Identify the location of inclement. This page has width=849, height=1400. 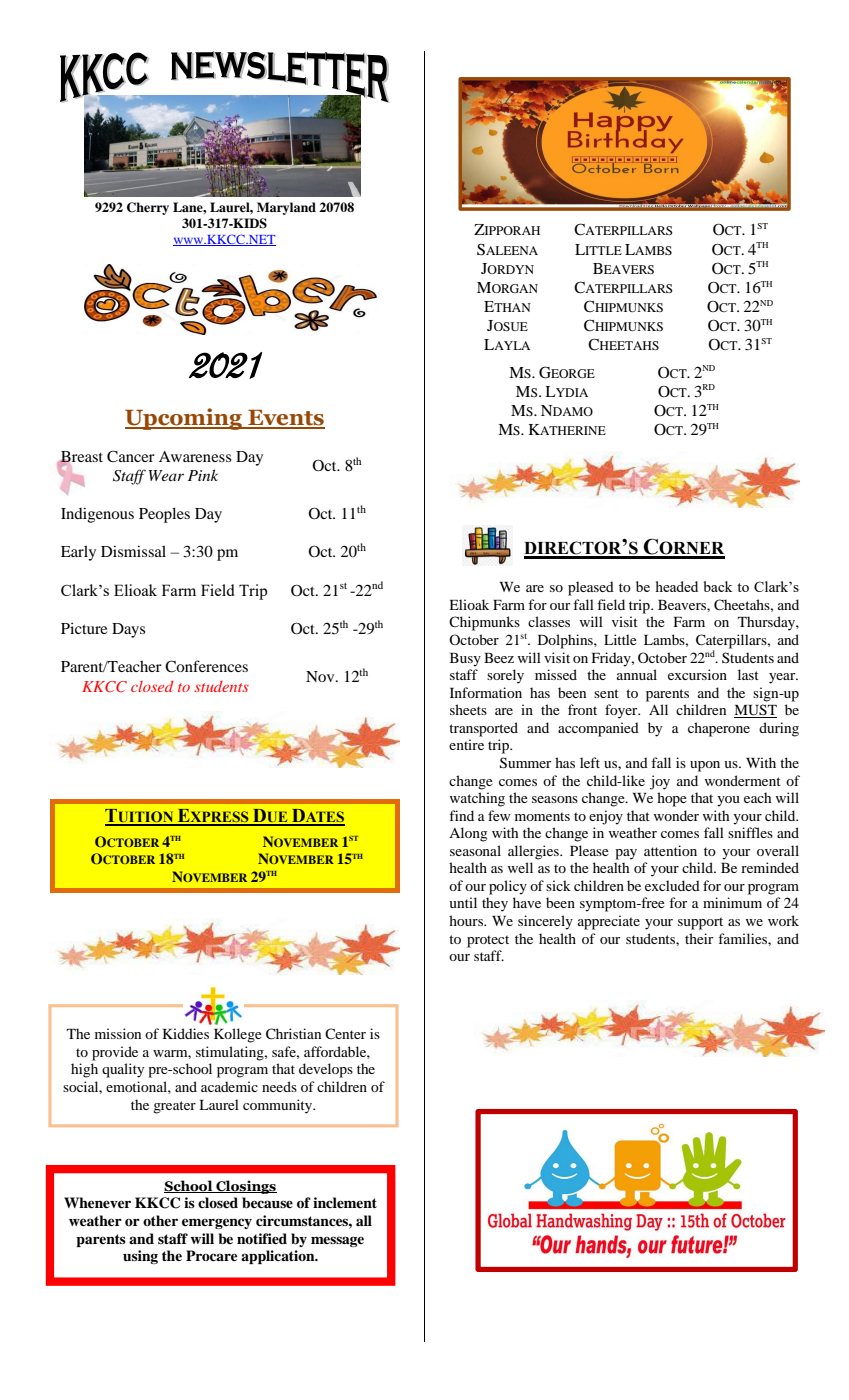
(345, 1203).
